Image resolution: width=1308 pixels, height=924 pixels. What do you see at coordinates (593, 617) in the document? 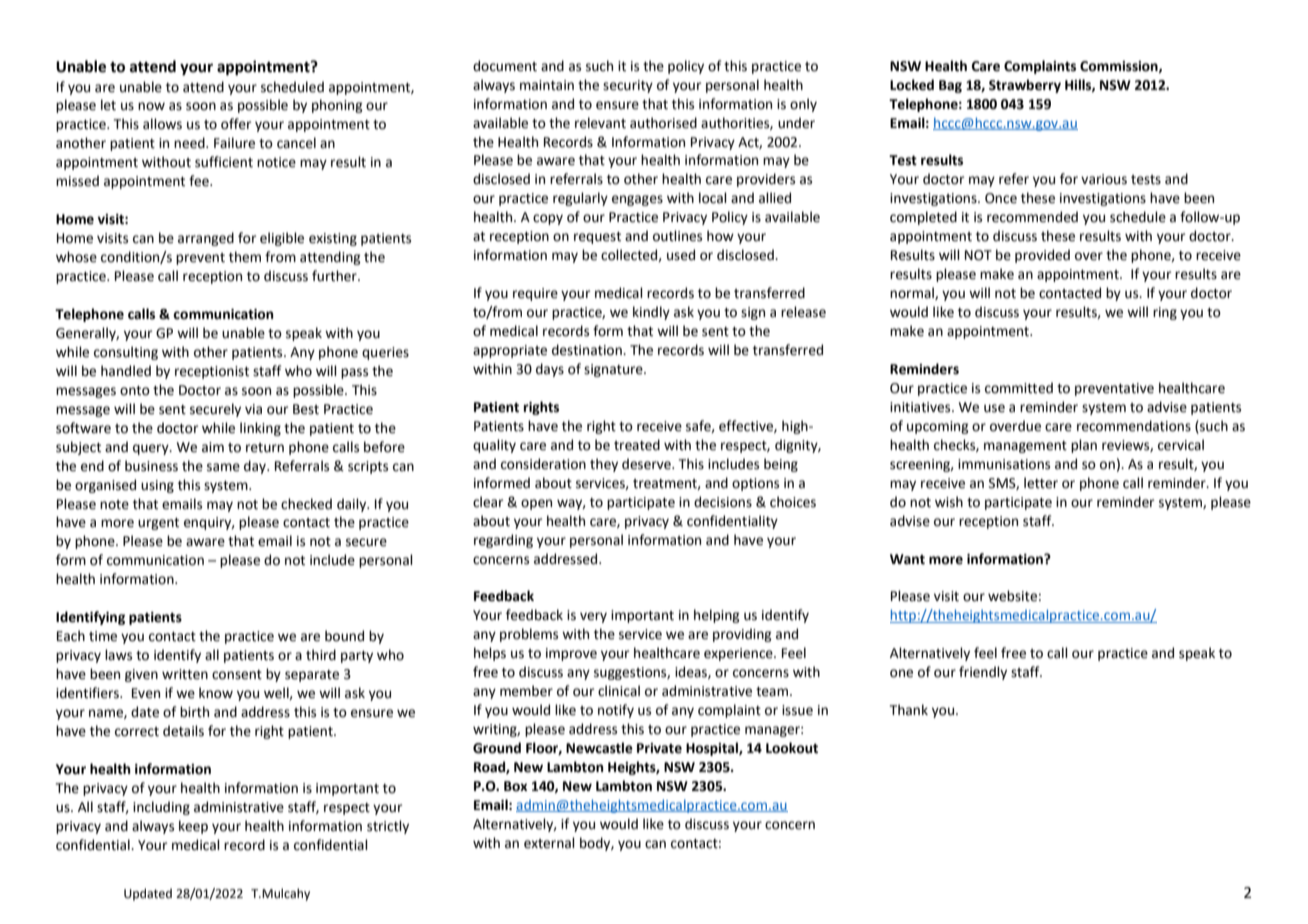
I see `very` at bounding box center [593, 617].
